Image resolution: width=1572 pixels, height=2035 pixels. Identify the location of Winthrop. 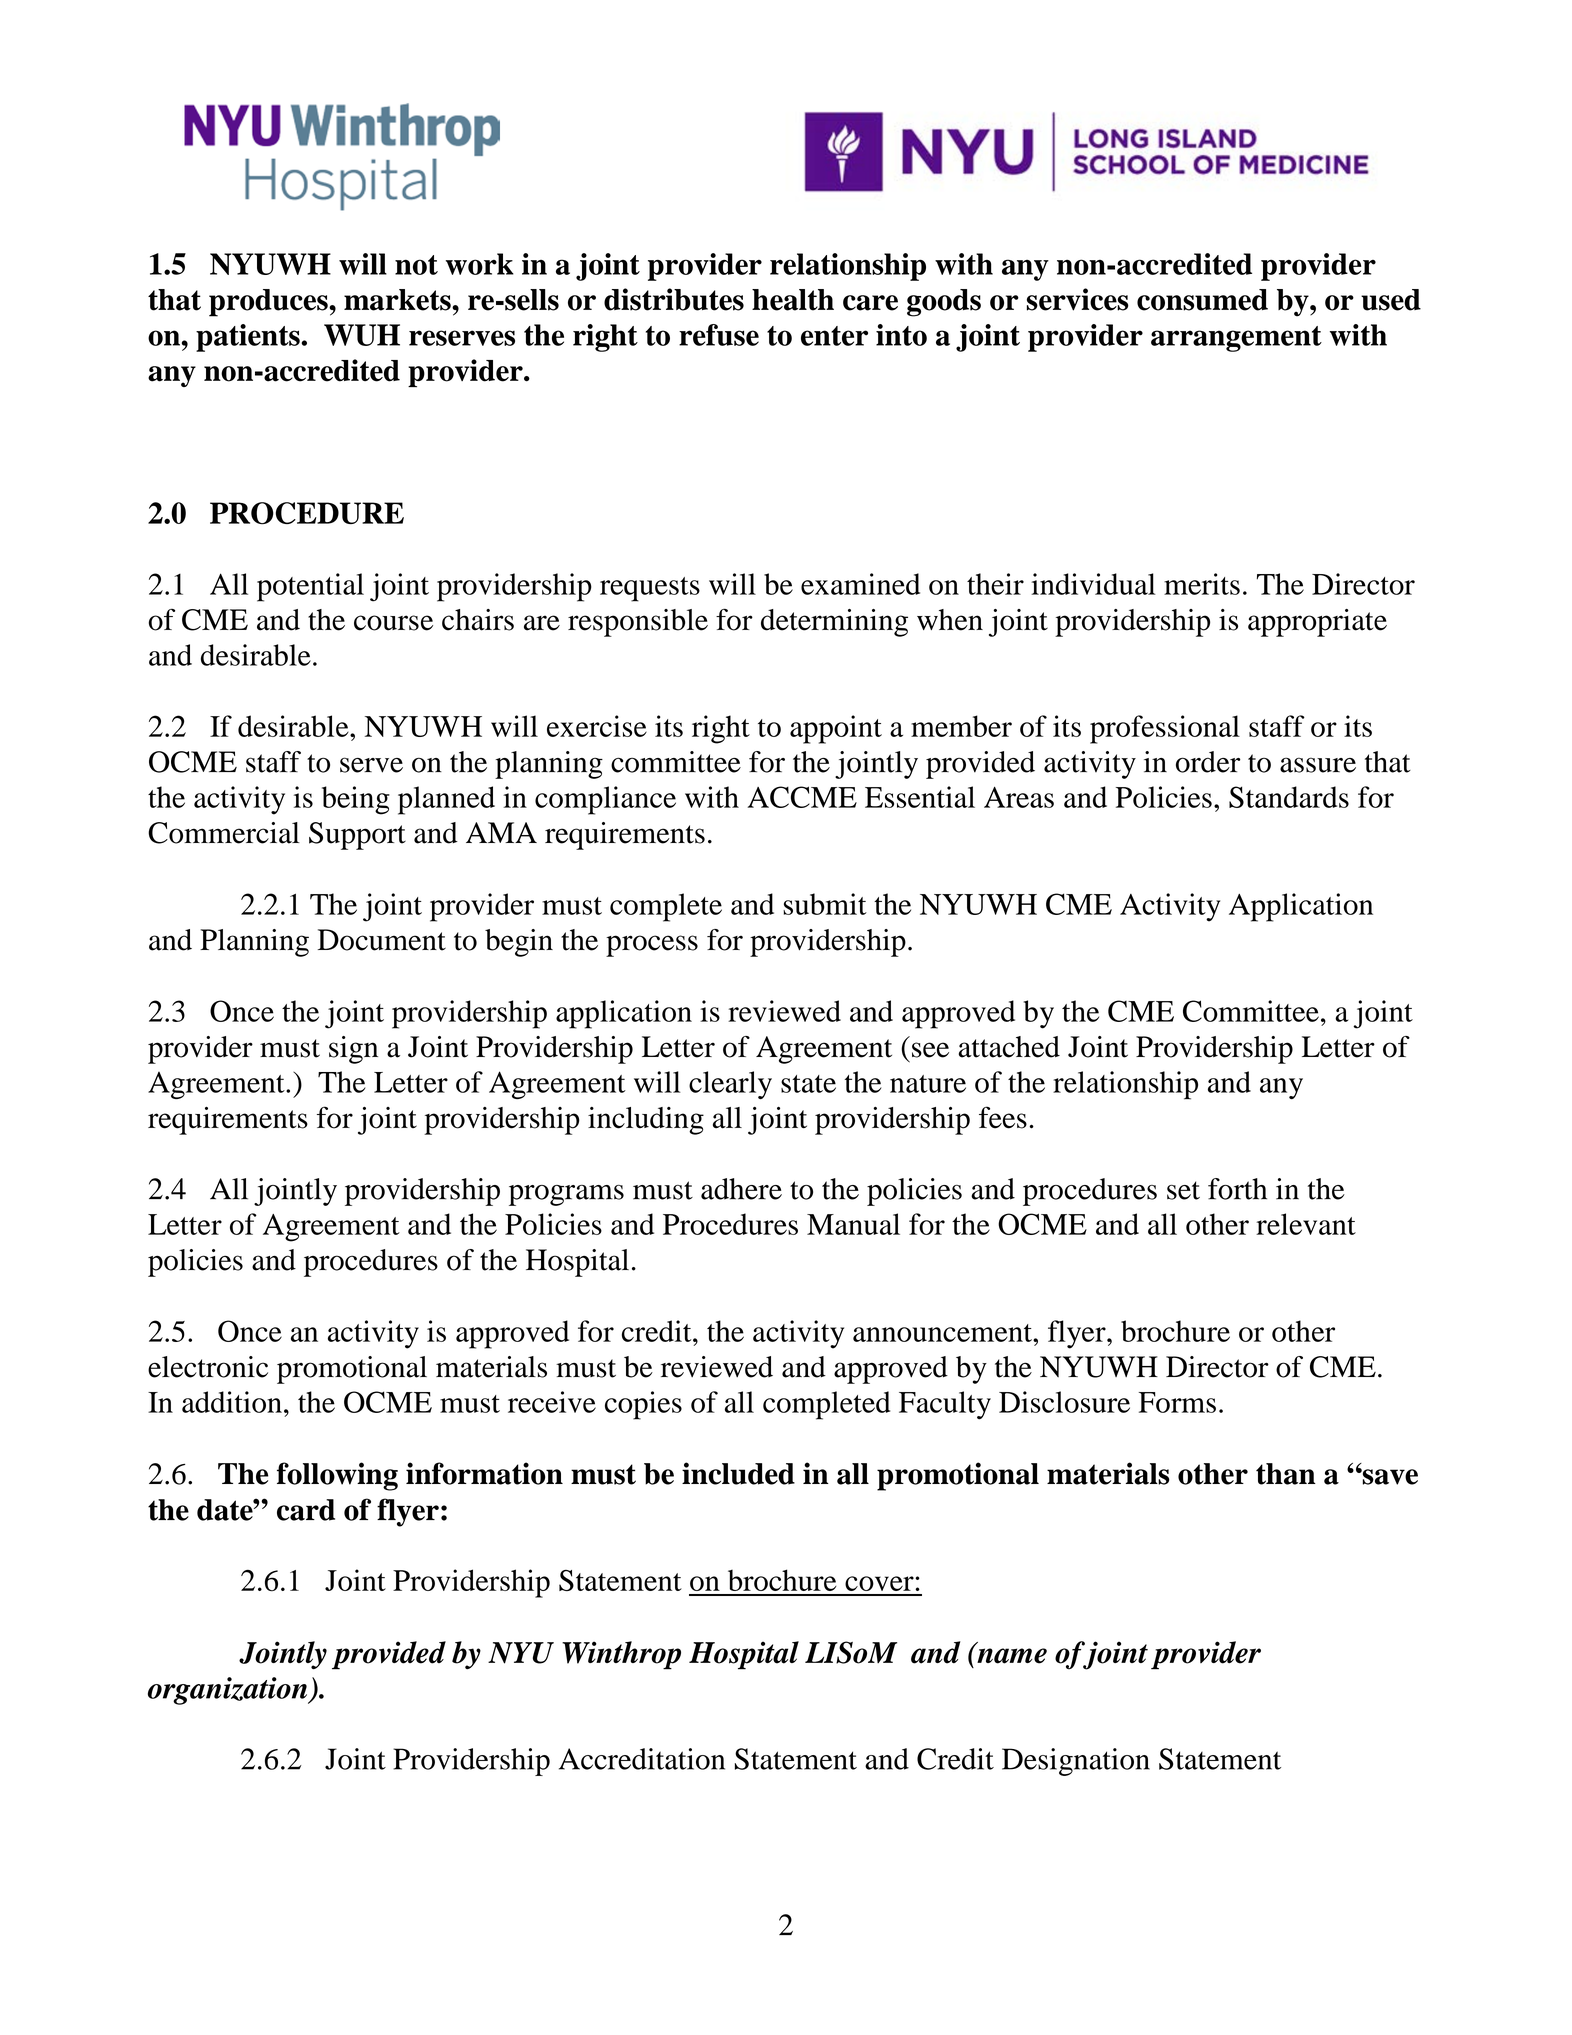
(621, 1655).
